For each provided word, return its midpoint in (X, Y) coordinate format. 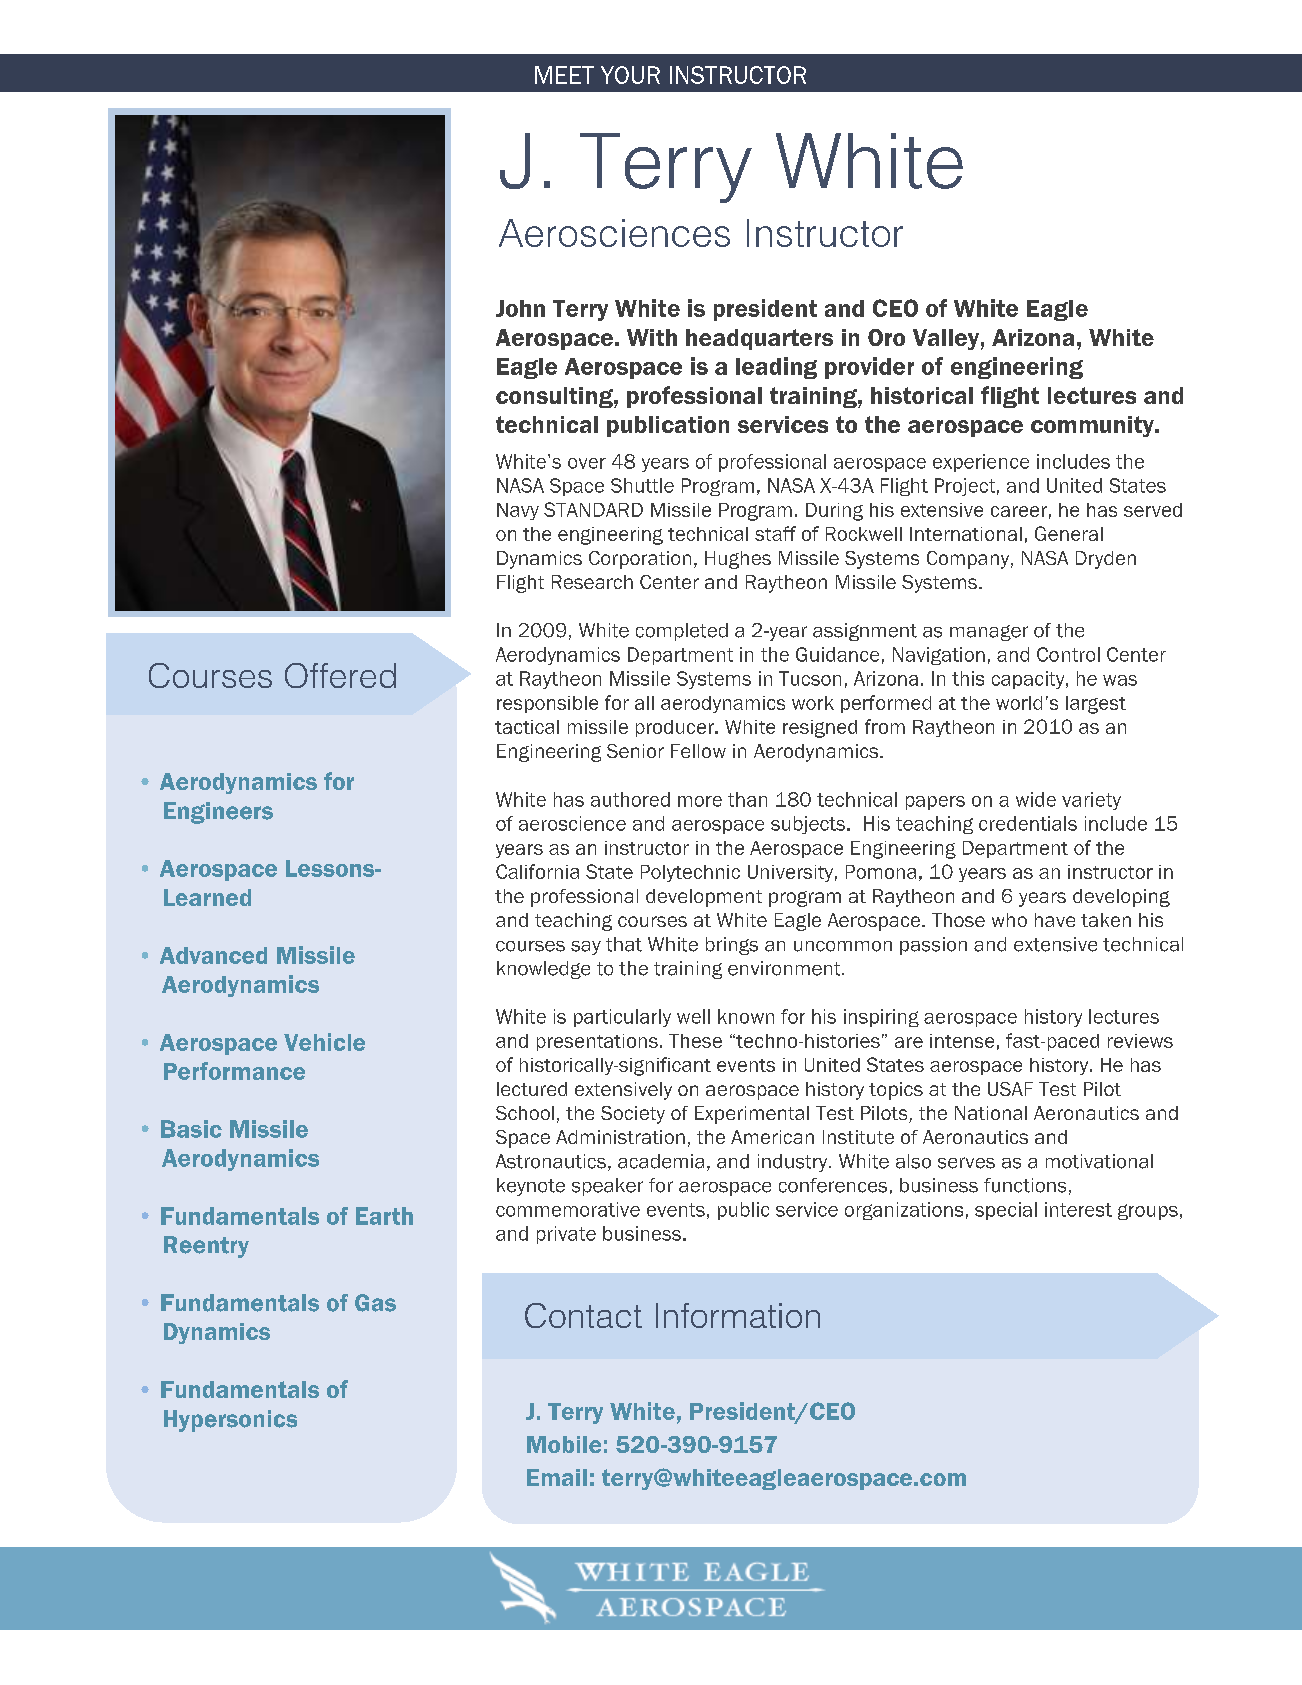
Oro (886, 337)
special (1006, 1211)
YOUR (630, 75)
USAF (1010, 1089)
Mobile (564, 1444)
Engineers (218, 813)
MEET (564, 75)
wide (1036, 799)
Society (633, 1115)
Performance (234, 1071)
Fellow (698, 751)
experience (981, 463)
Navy (518, 511)
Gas (375, 1303)
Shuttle (642, 485)
